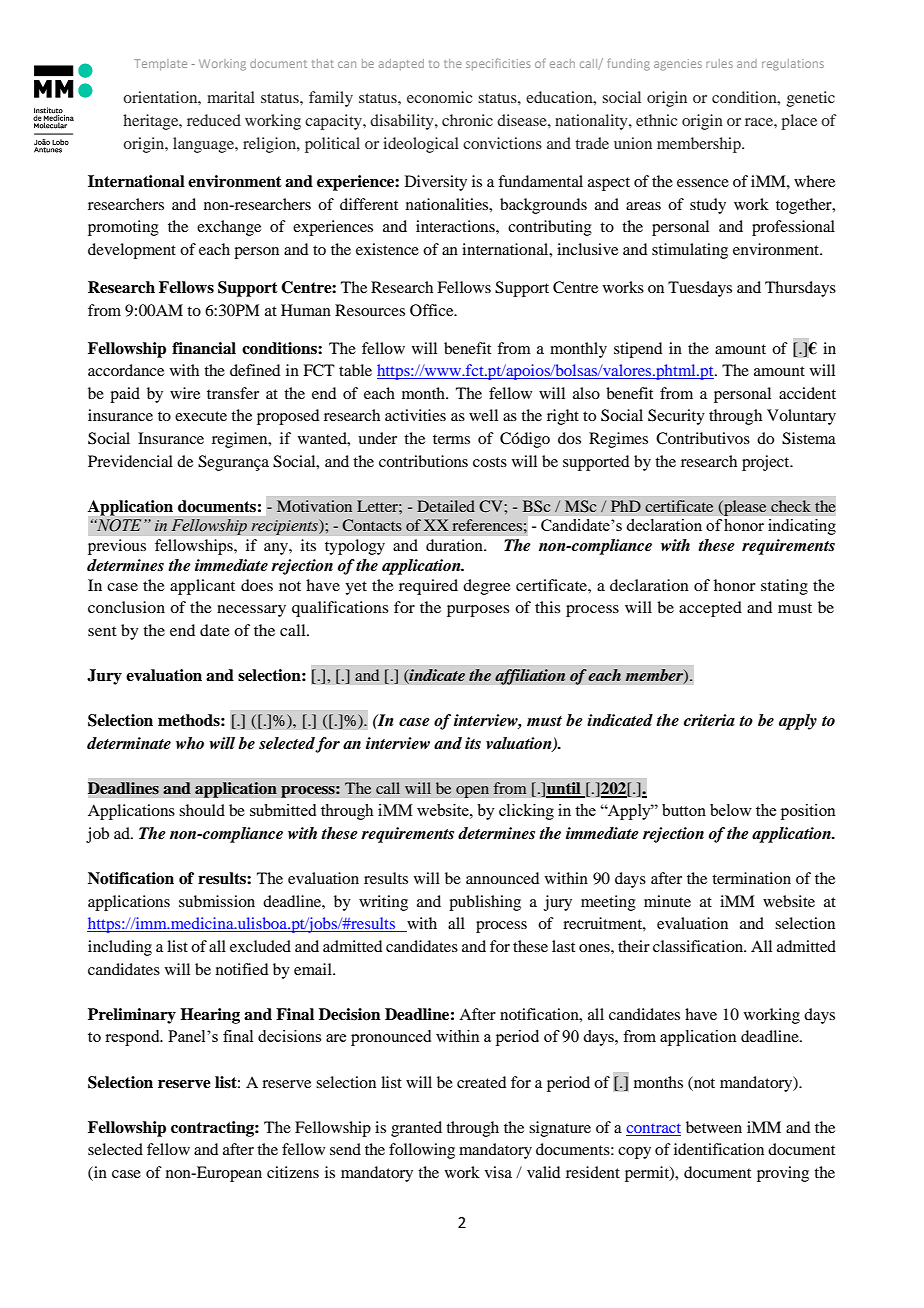 The image size is (924, 1308). Describe the element at coordinates (719, 63) in the document. I see `rules` at that location.
